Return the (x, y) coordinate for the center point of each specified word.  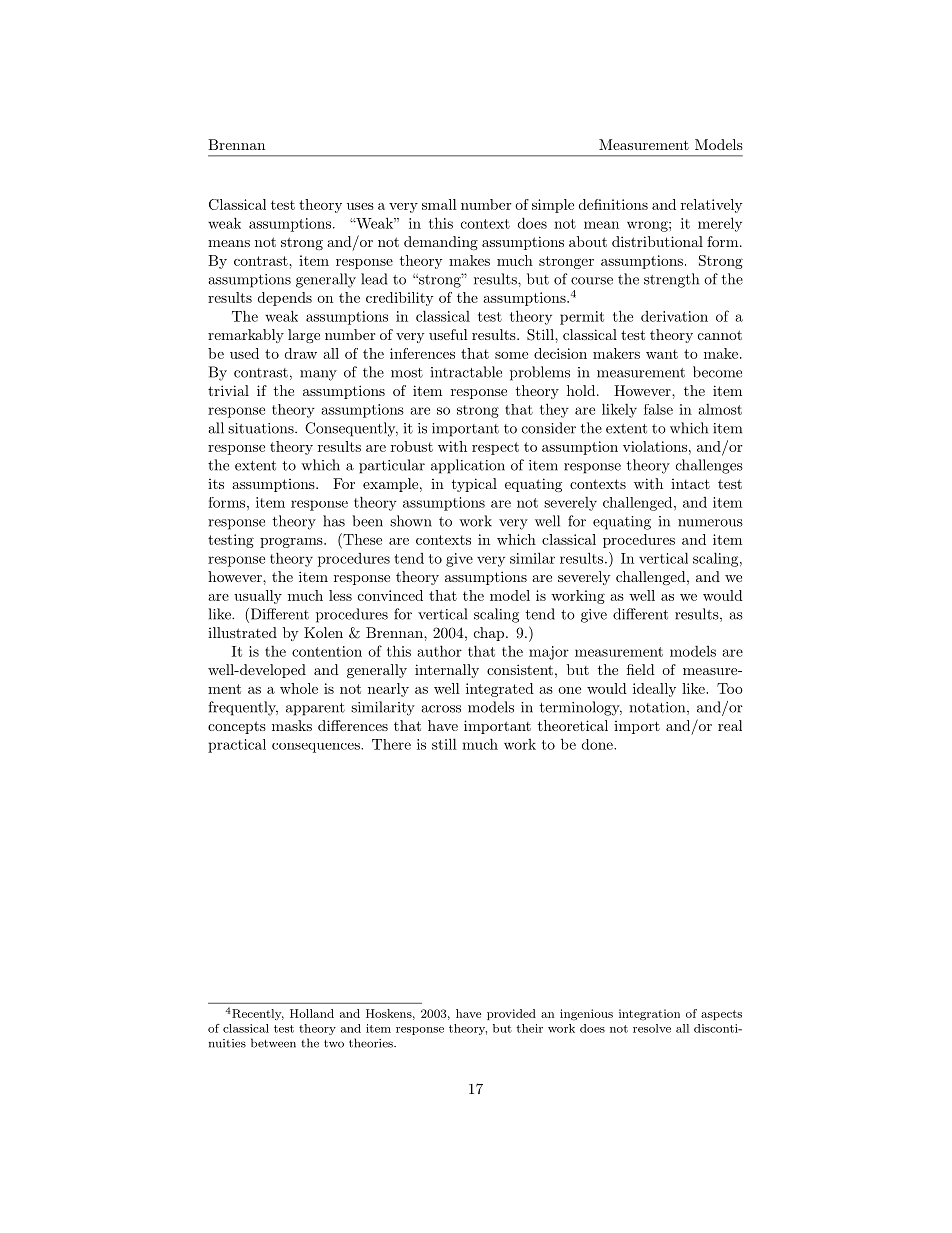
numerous (710, 523)
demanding (441, 243)
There (391, 744)
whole (299, 688)
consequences (317, 748)
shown (411, 521)
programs (292, 543)
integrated (500, 690)
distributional (657, 241)
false (658, 409)
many (318, 375)
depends (285, 299)
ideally (654, 690)
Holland (312, 1013)
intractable (466, 372)
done (598, 744)
